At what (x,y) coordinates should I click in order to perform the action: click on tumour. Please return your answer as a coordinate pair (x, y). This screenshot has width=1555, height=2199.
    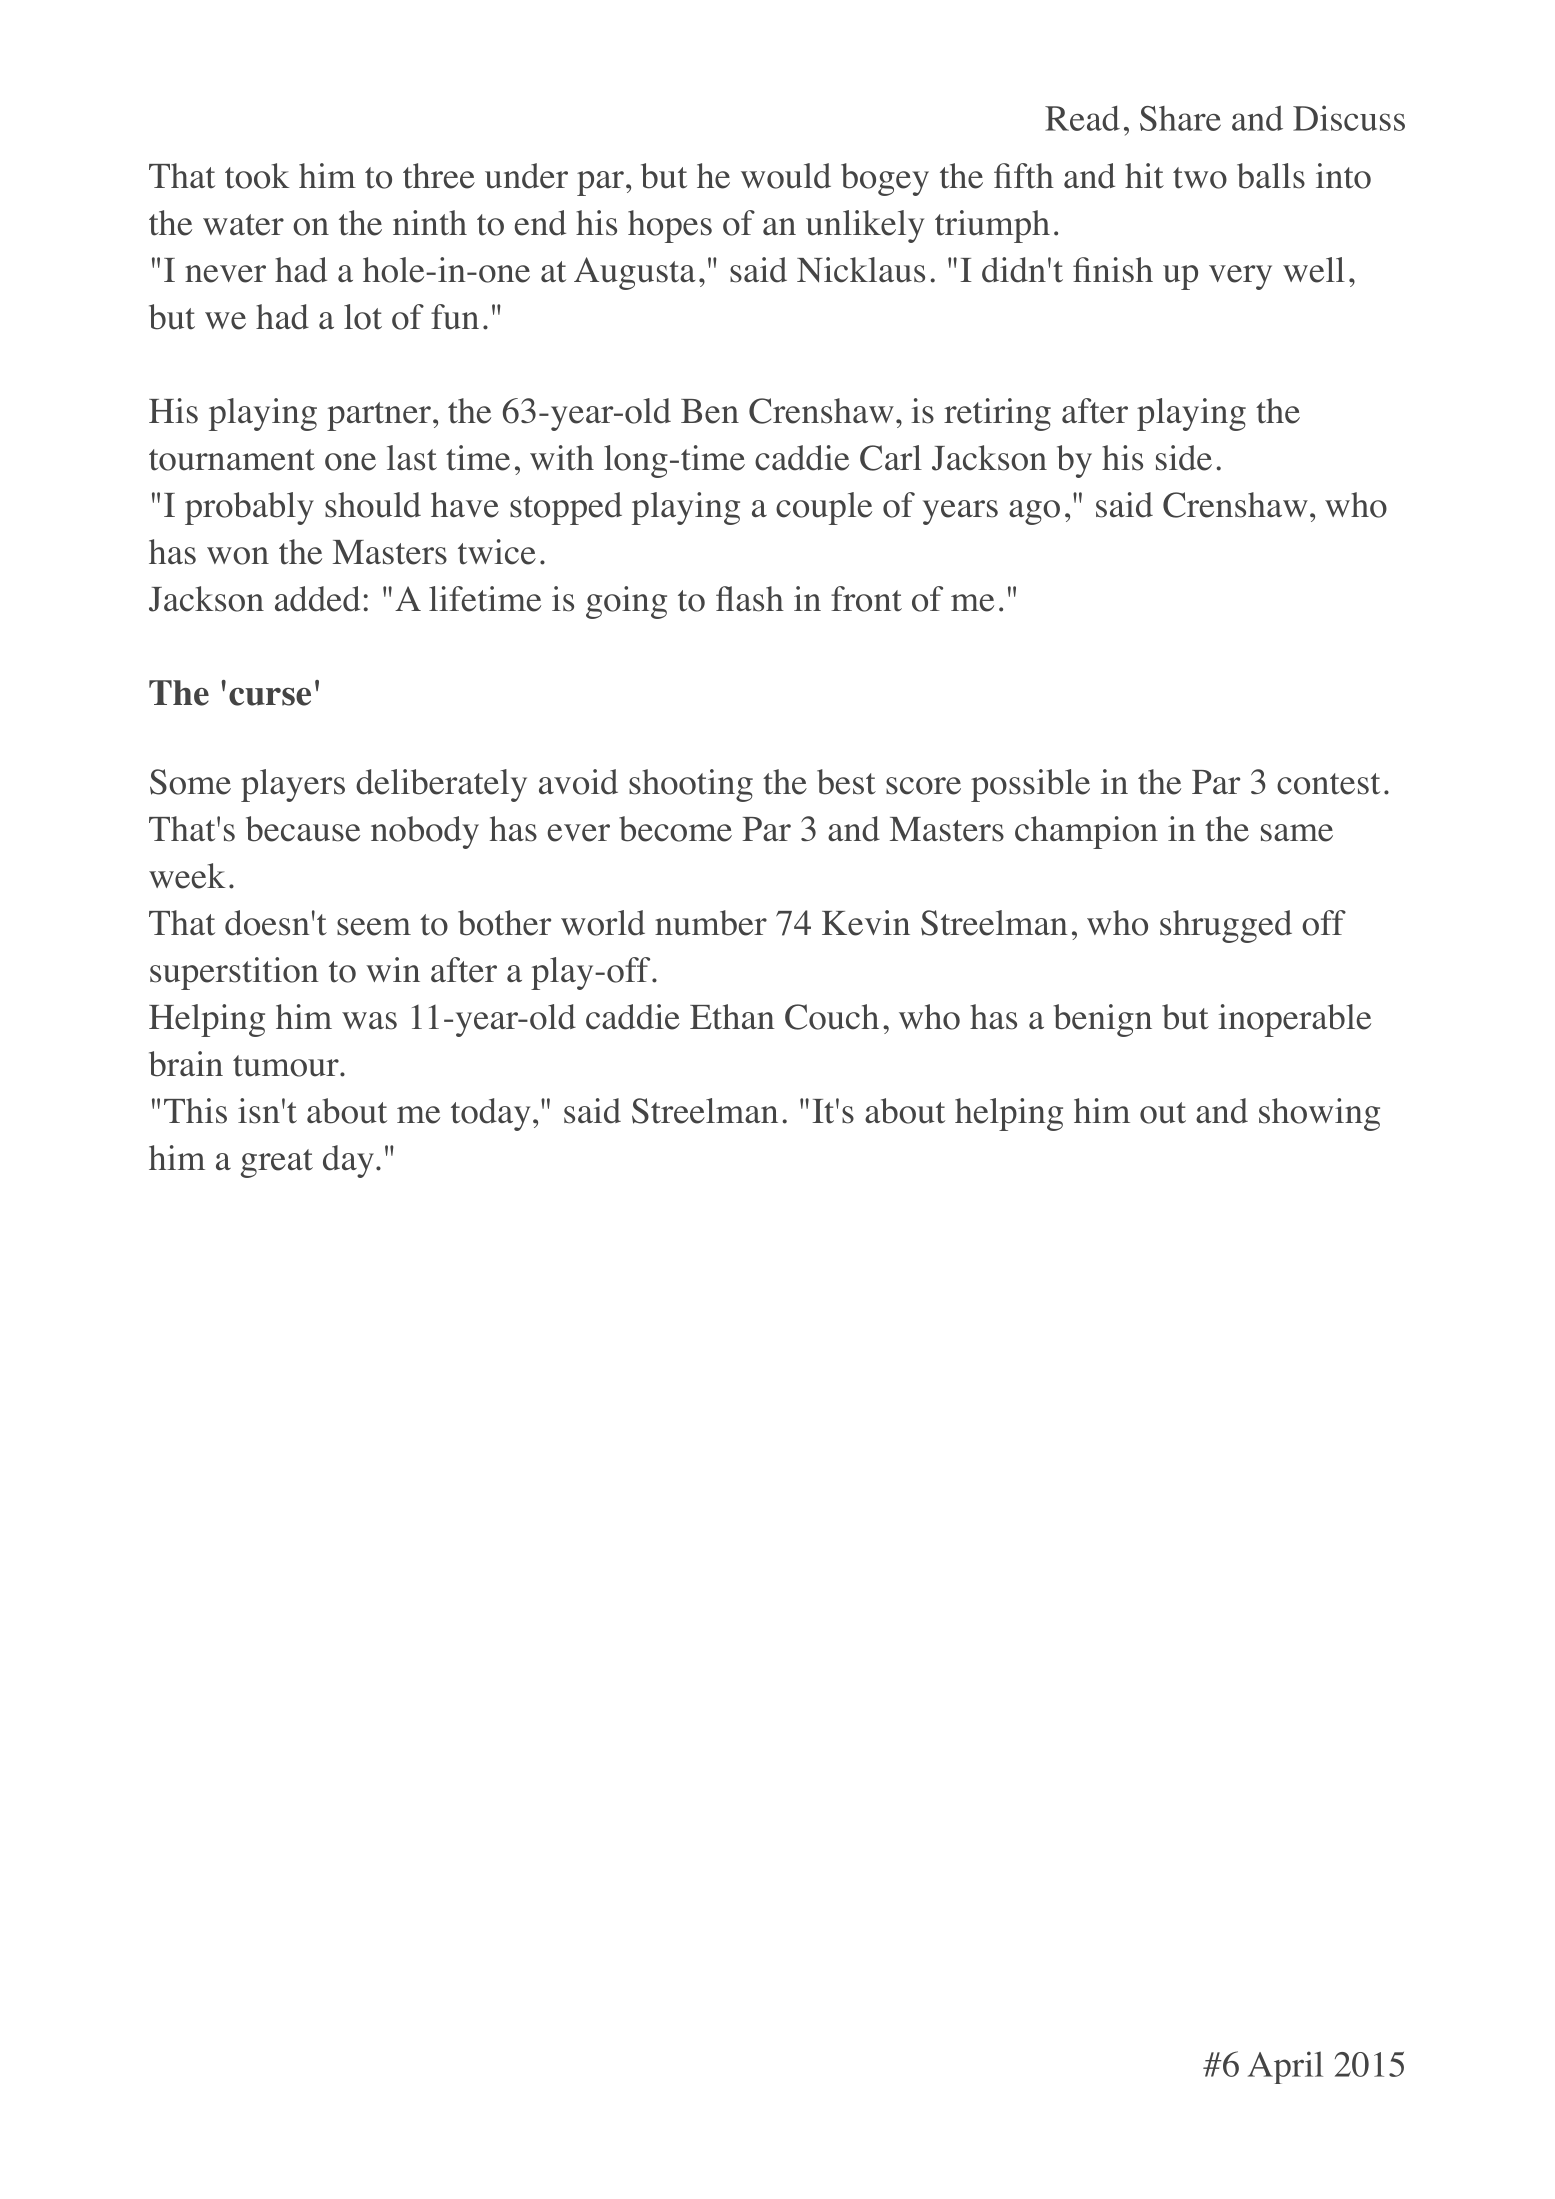
    Looking at the image, I should click on (287, 1066).
